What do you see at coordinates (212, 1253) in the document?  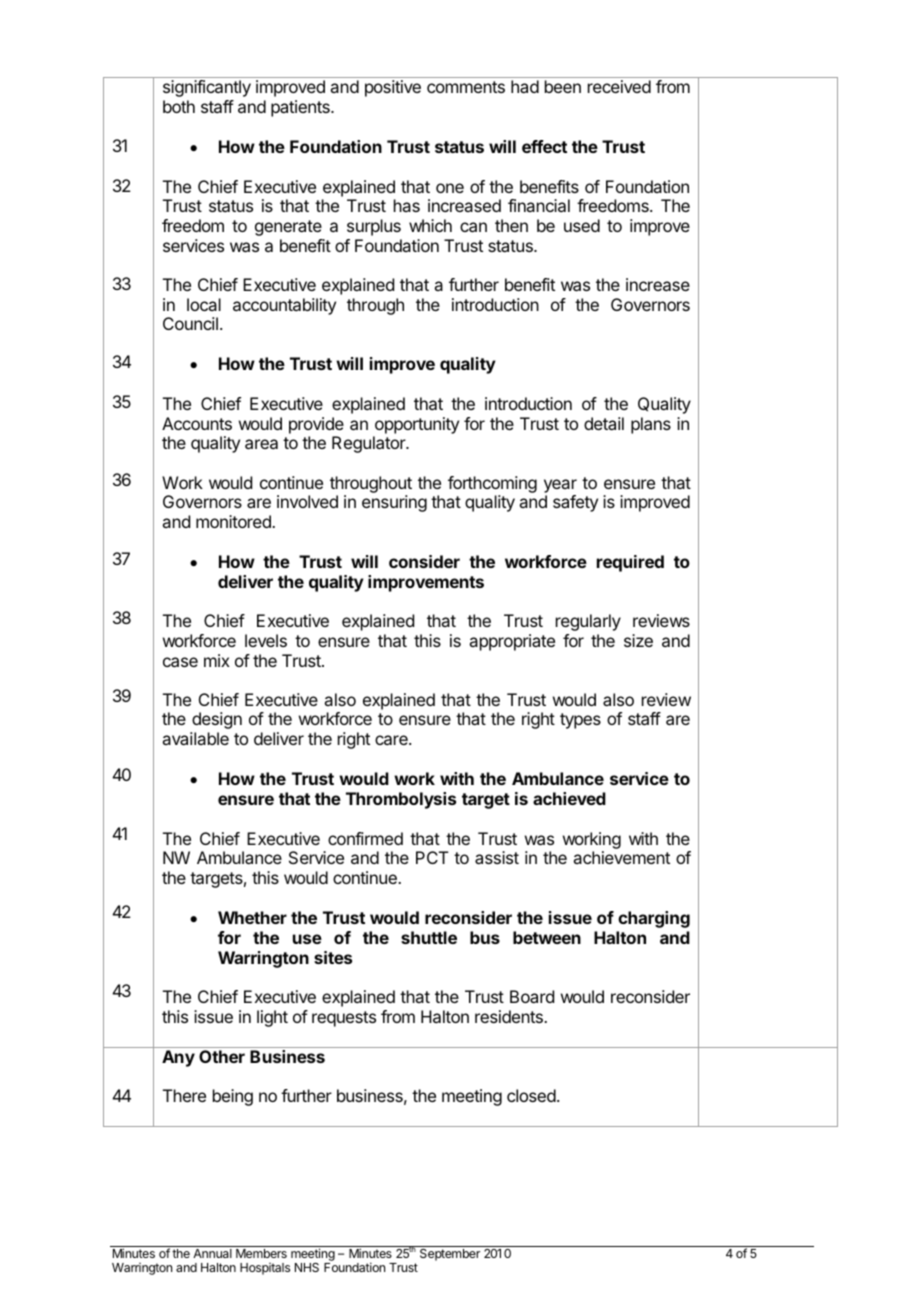 I see `Annual` at bounding box center [212, 1253].
